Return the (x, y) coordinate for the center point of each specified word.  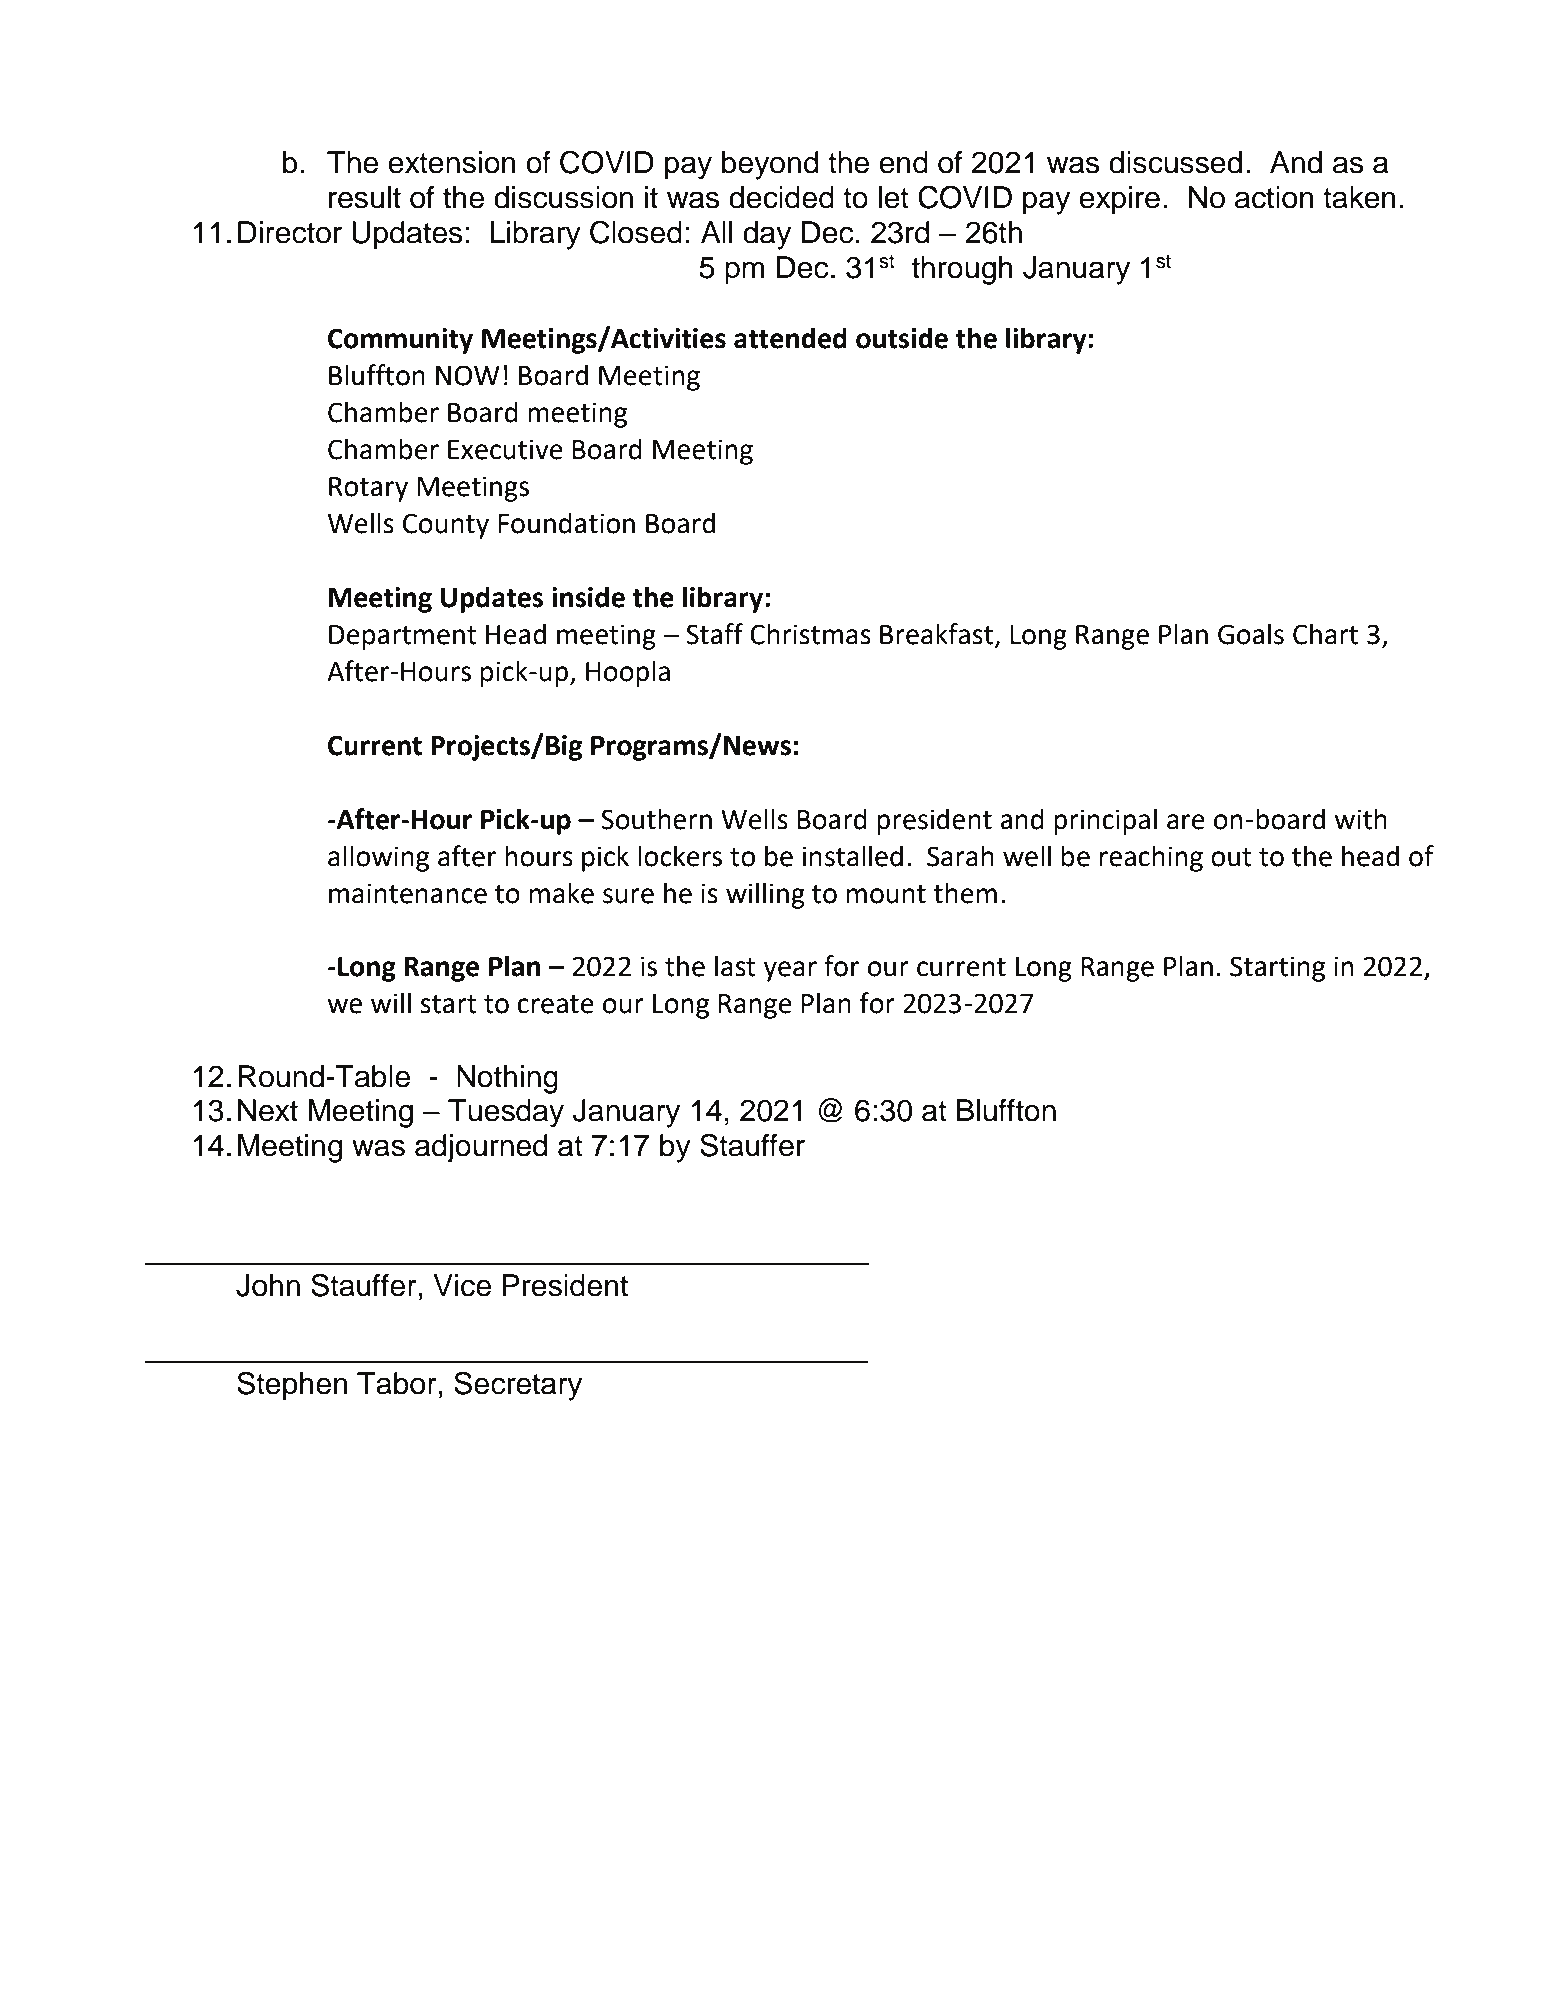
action (1274, 197)
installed (853, 856)
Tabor (397, 1383)
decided (781, 197)
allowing (378, 858)
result (365, 197)
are (1186, 822)
